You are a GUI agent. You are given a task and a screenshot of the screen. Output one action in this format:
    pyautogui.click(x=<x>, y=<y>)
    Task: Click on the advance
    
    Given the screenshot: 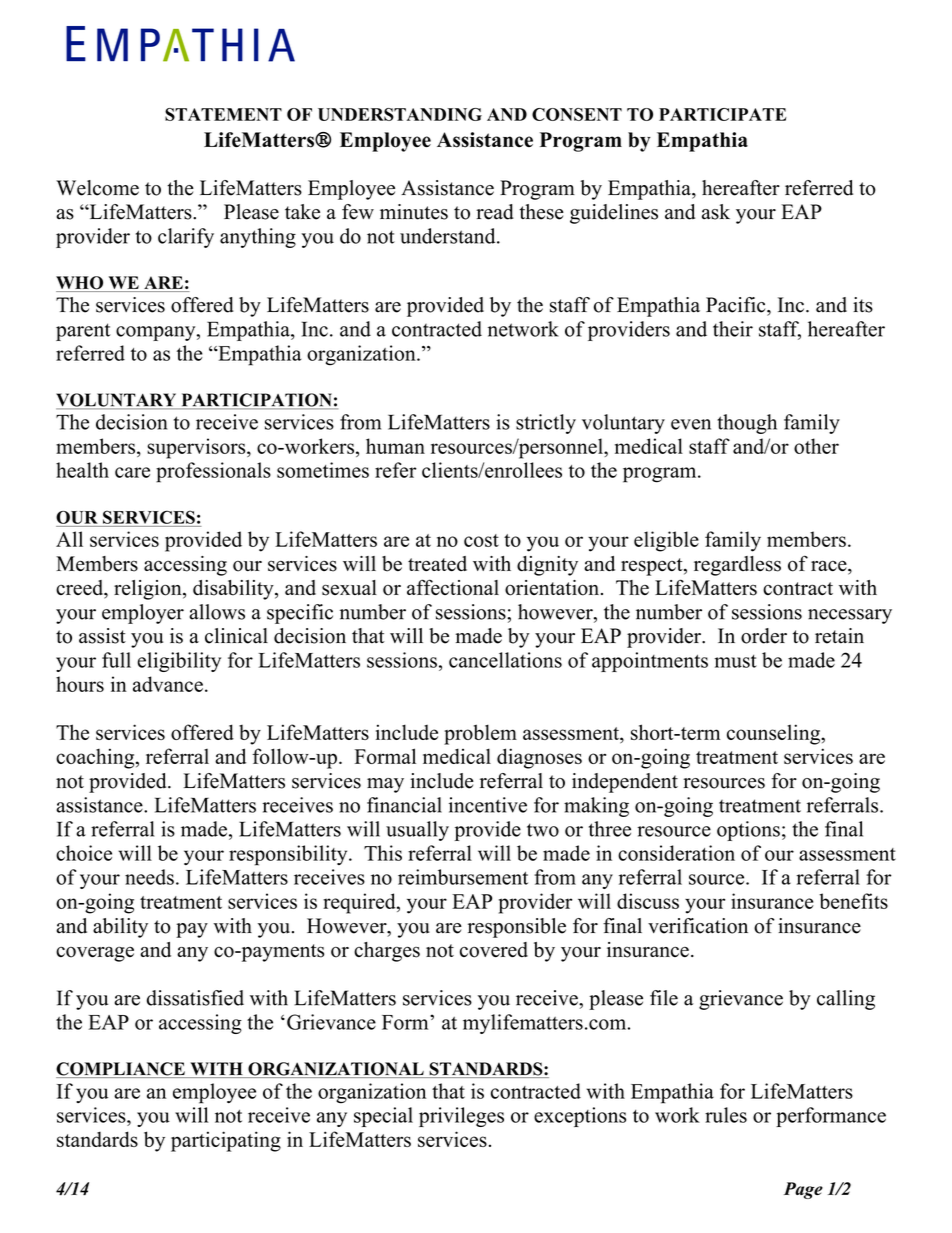 What is the action you would take?
    pyautogui.click(x=168, y=684)
